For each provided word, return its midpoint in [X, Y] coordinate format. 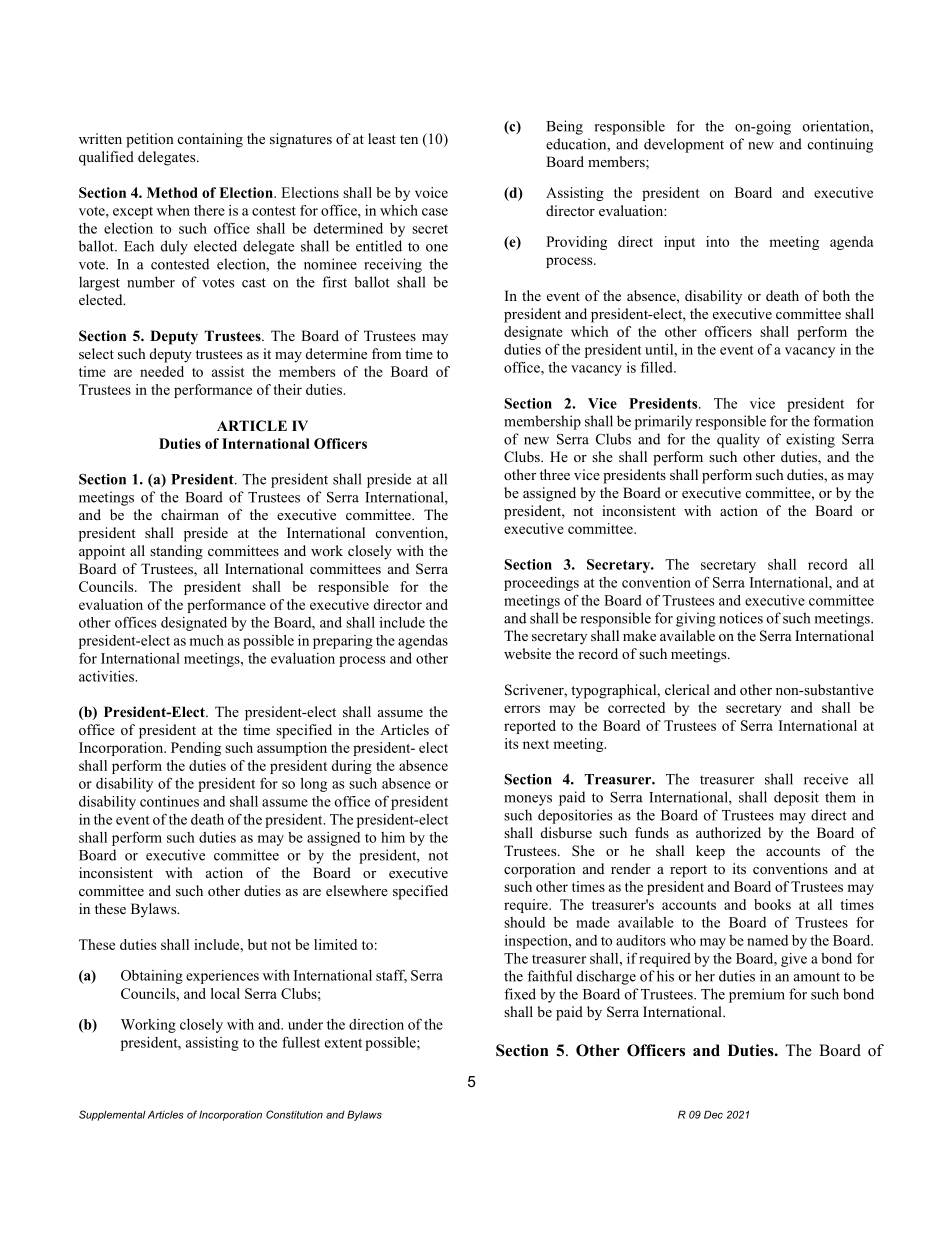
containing [210, 140]
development [684, 145]
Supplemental [112, 1115]
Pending [196, 749]
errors [522, 709]
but [257, 944]
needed [162, 371]
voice [431, 192]
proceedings [541, 584]
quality [738, 440]
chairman [190, 514]
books [772, 904]
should [524, 922]
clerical [687, 689]
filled [658, 367]
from [386, 353]
